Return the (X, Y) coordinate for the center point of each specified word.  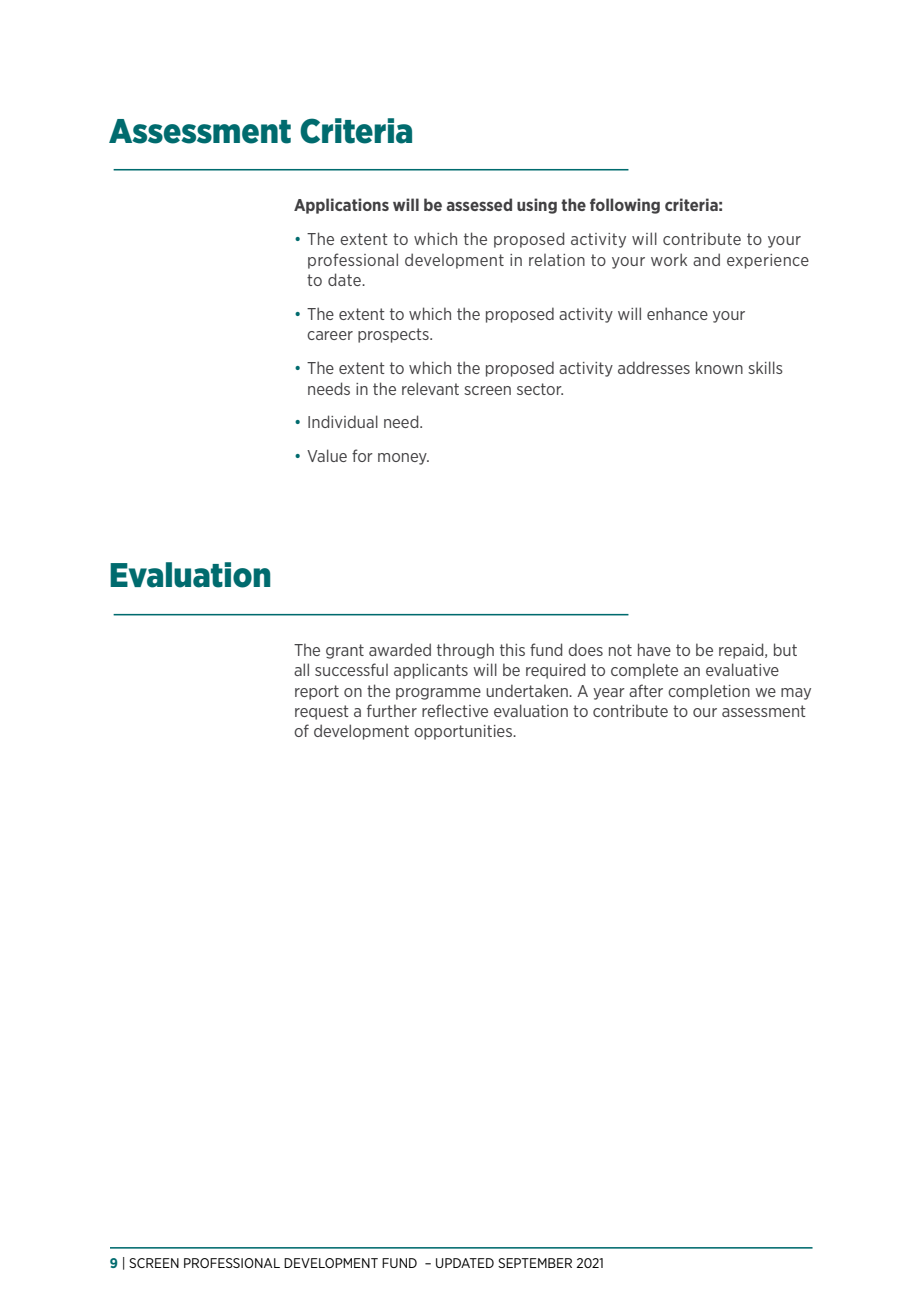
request (322, 712)
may (796, 694)
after (646, 690)
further (392, 710)
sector (540, 389)
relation (557, 260)
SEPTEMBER (535, 1263)
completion (709, 692)
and (706, 259)
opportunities (464, 732)
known (719, 367)
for (362, 455)
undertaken (528, 690)
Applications (341, 206)
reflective (455, 710)
